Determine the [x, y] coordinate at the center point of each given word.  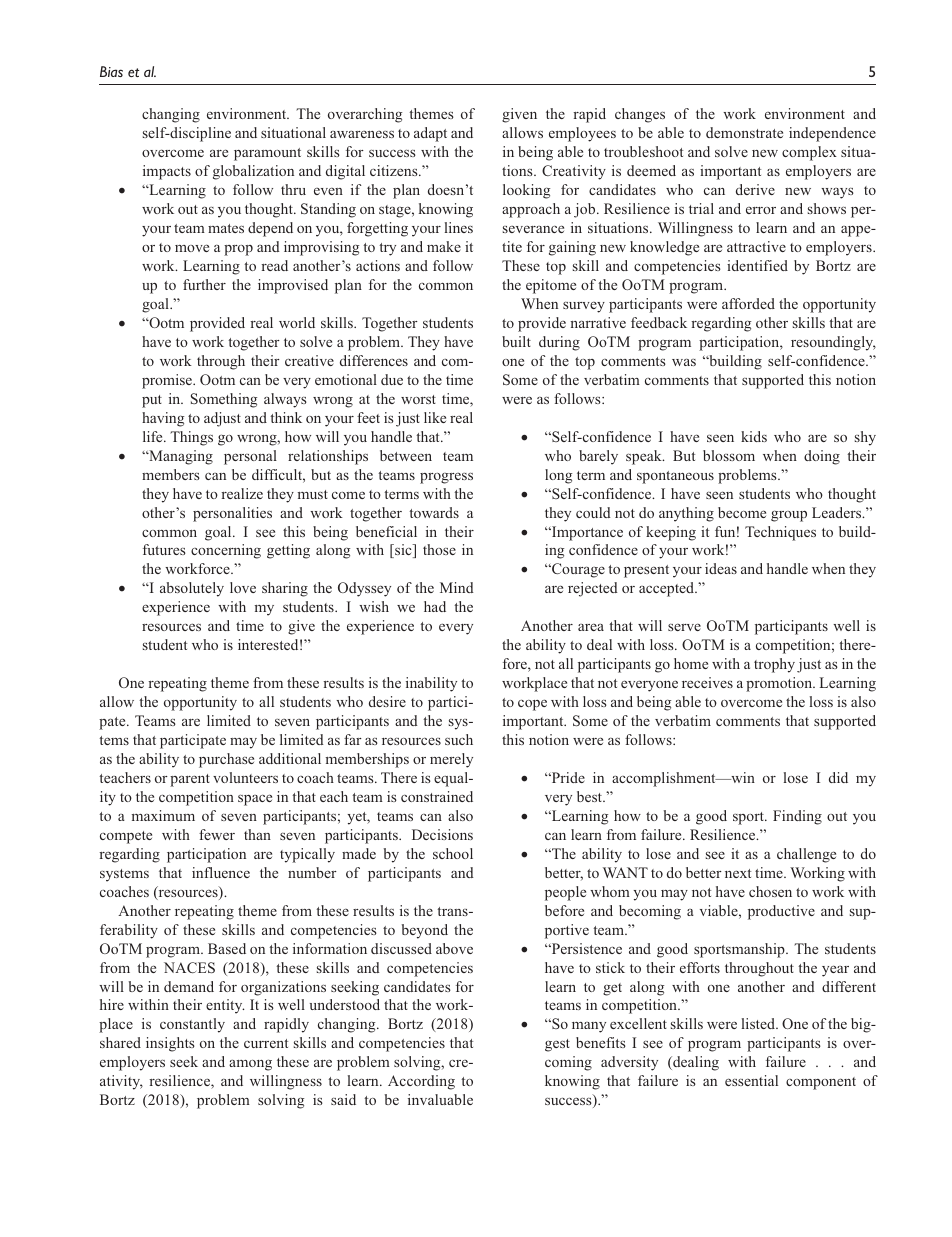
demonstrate [744, 132]
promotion [780, 684]
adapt [430, 134]
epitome [551, 286]
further [204, 284]
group [789, 516]
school [453, 853]
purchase [226, 760]
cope [532, 705]
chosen [770, 891]
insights [170, 1044]
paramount [267, 154]
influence [221, 872]
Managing [180, 457]
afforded [748, 303]
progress [446, 478]
